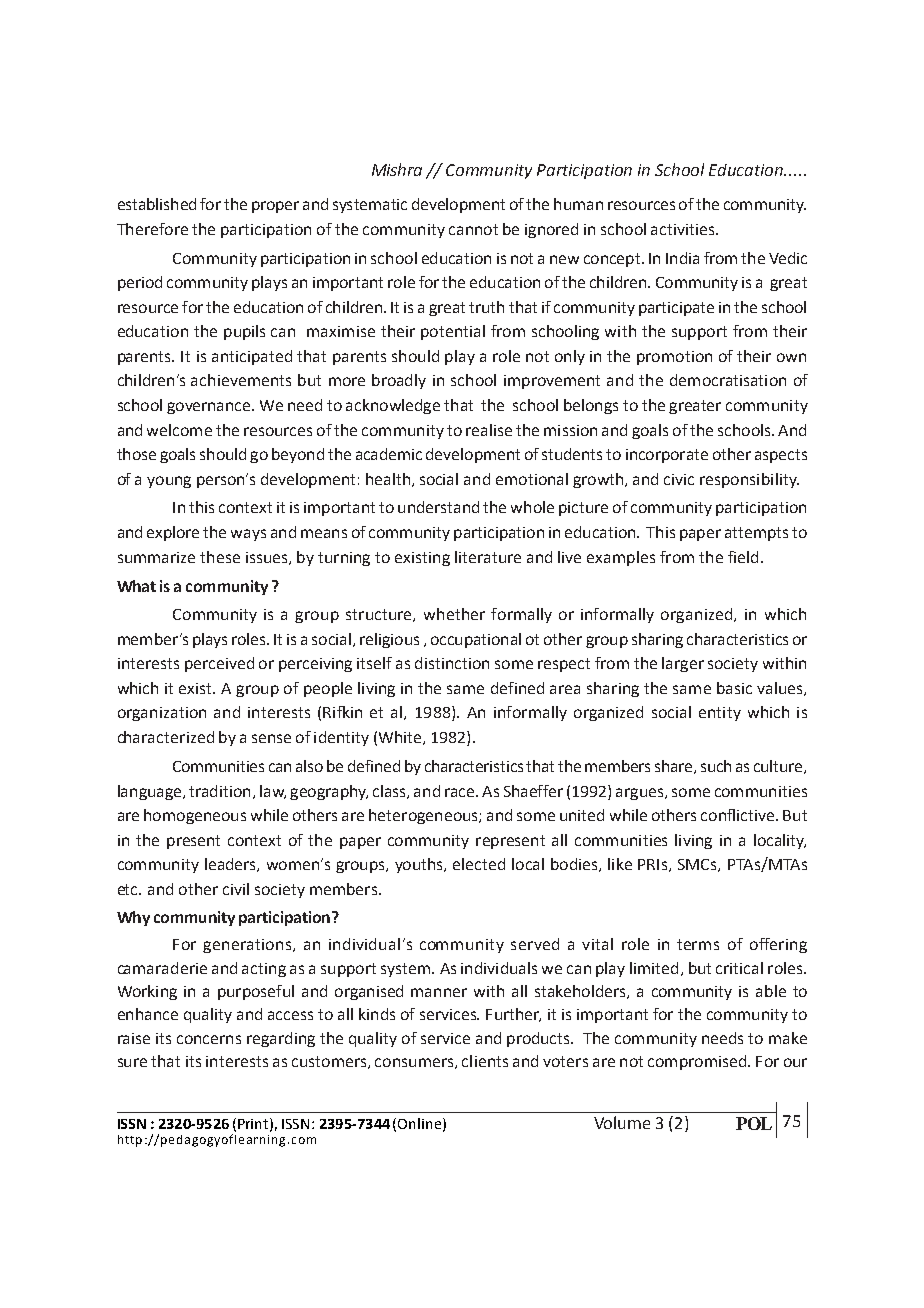 This page has width=924, height=1308. I want to click on activities, so click(684, 229).
